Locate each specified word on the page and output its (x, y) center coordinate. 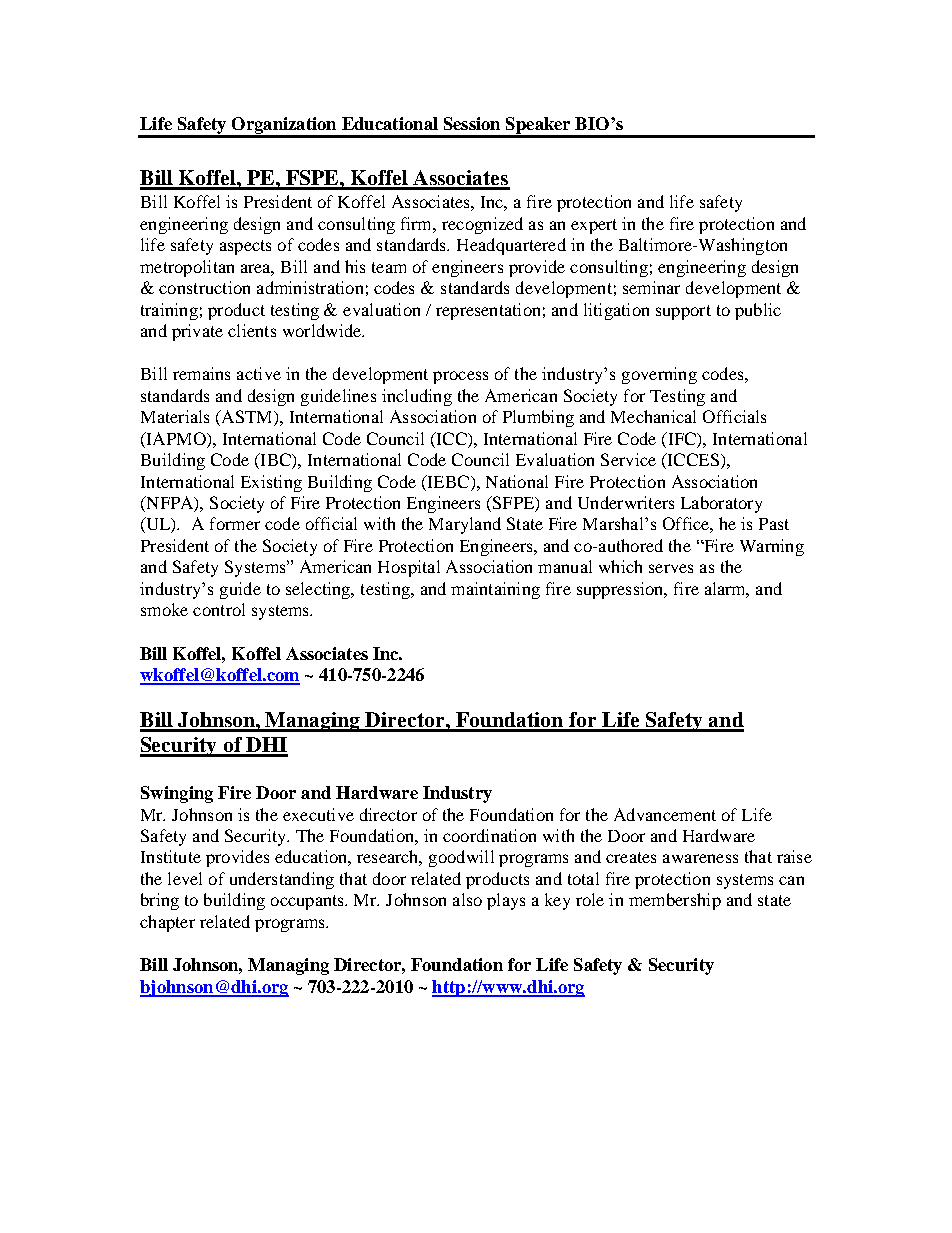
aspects (245, 247)
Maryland (465, 525)
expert (594, 226)
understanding (282, 880)
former (235, 523)
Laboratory (721, 504)
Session (472, 123)
